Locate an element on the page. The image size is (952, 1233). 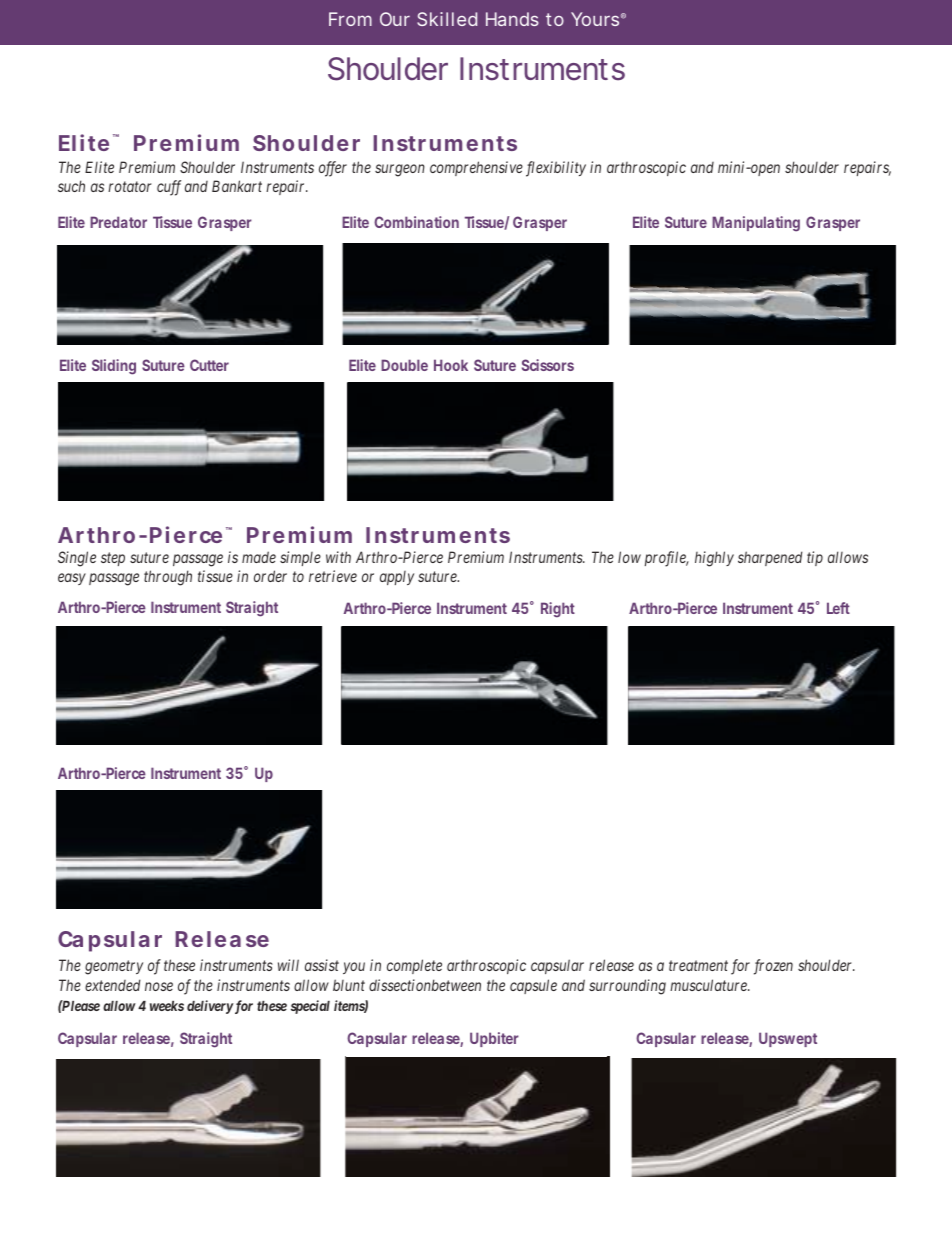
Scissors is located at coordinates (548, 365).
